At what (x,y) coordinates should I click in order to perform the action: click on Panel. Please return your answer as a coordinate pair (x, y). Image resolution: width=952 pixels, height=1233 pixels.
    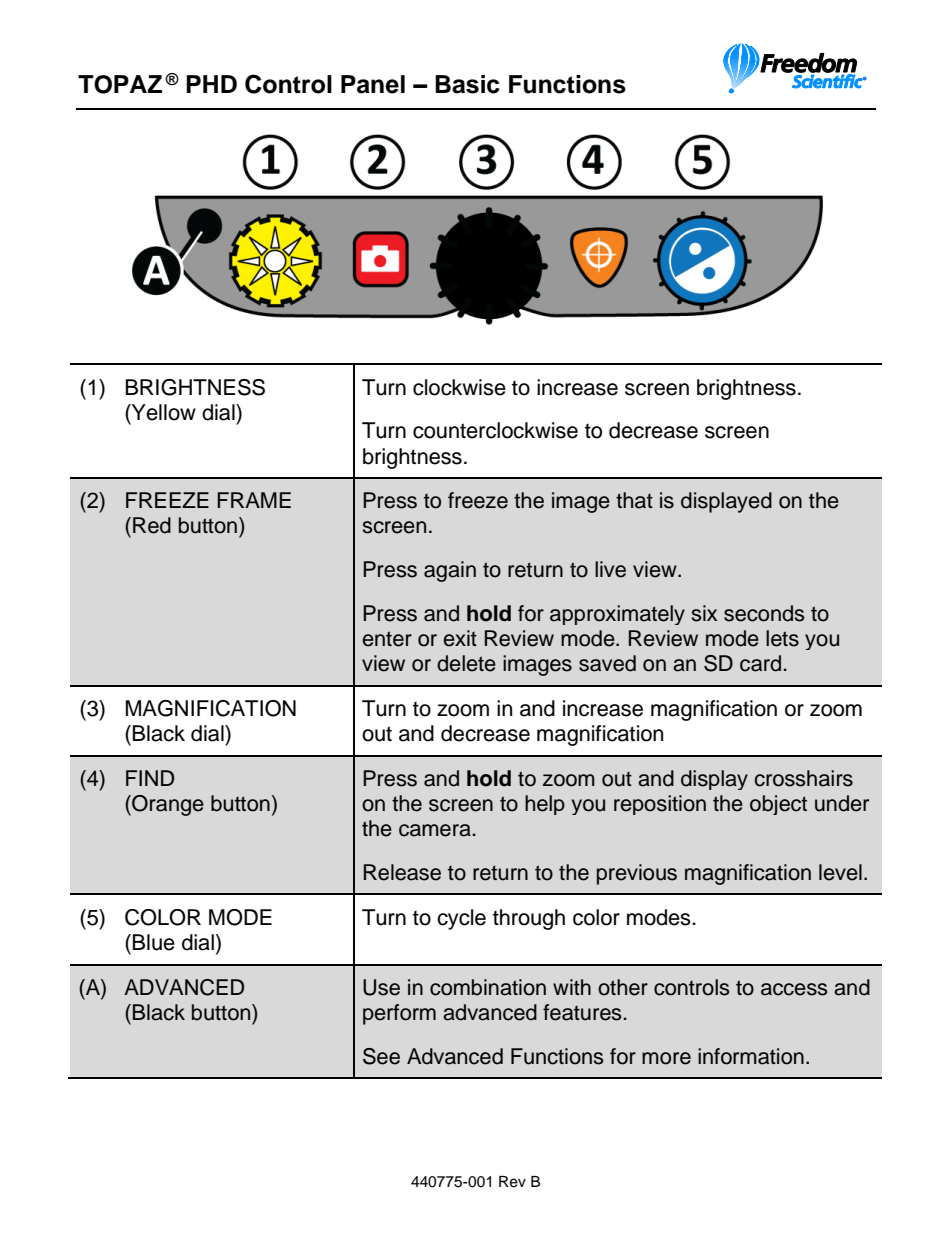
    Looking at the image, I should click on (373, 84).
